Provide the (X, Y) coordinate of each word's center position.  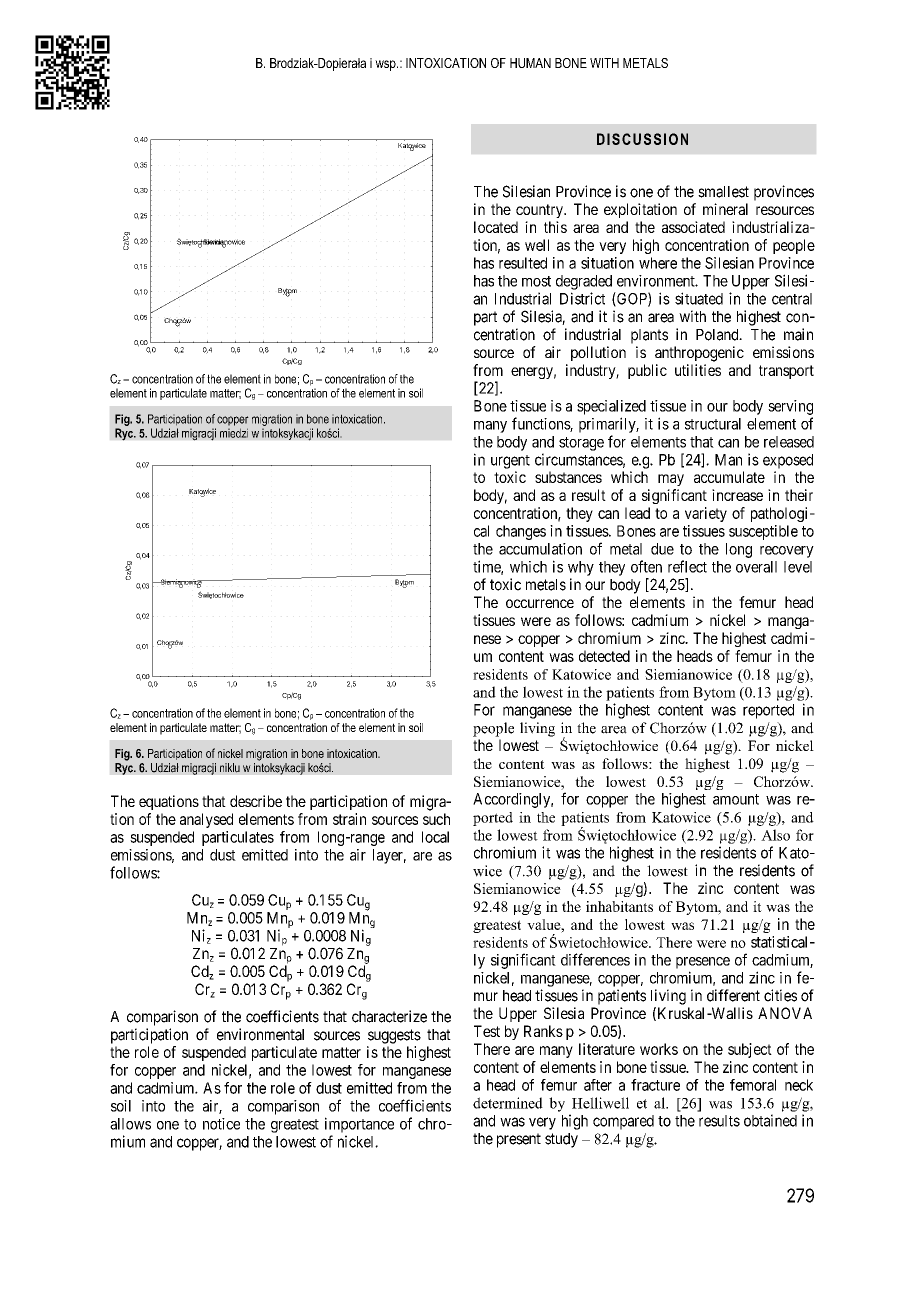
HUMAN (530, 63)
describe (256, 801)
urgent (510, 462)
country (540, 211)
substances (568, 477)
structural (713, 424)
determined (508, 1103)
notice (221, 1124)
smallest (723, 192)
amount (736, 799)
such (436, 819)
